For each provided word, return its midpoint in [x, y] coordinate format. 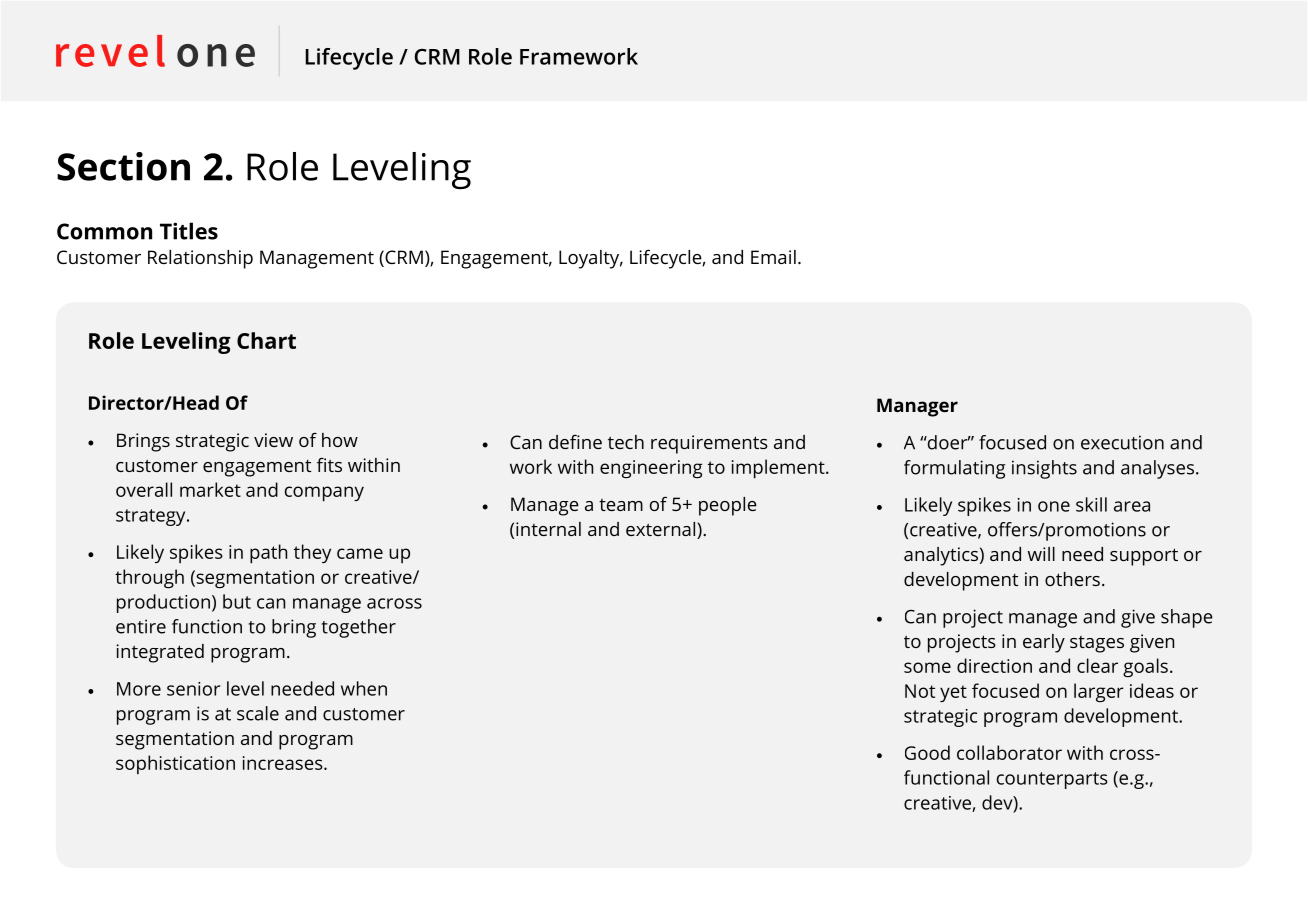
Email [773, 257]
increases [284, 763]
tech [626, 442]
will [1041, 554]
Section [123, 166]
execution [1122, 442]
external [662, 530]
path [268, 554]
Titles [189, 231]
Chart [266, 340]
